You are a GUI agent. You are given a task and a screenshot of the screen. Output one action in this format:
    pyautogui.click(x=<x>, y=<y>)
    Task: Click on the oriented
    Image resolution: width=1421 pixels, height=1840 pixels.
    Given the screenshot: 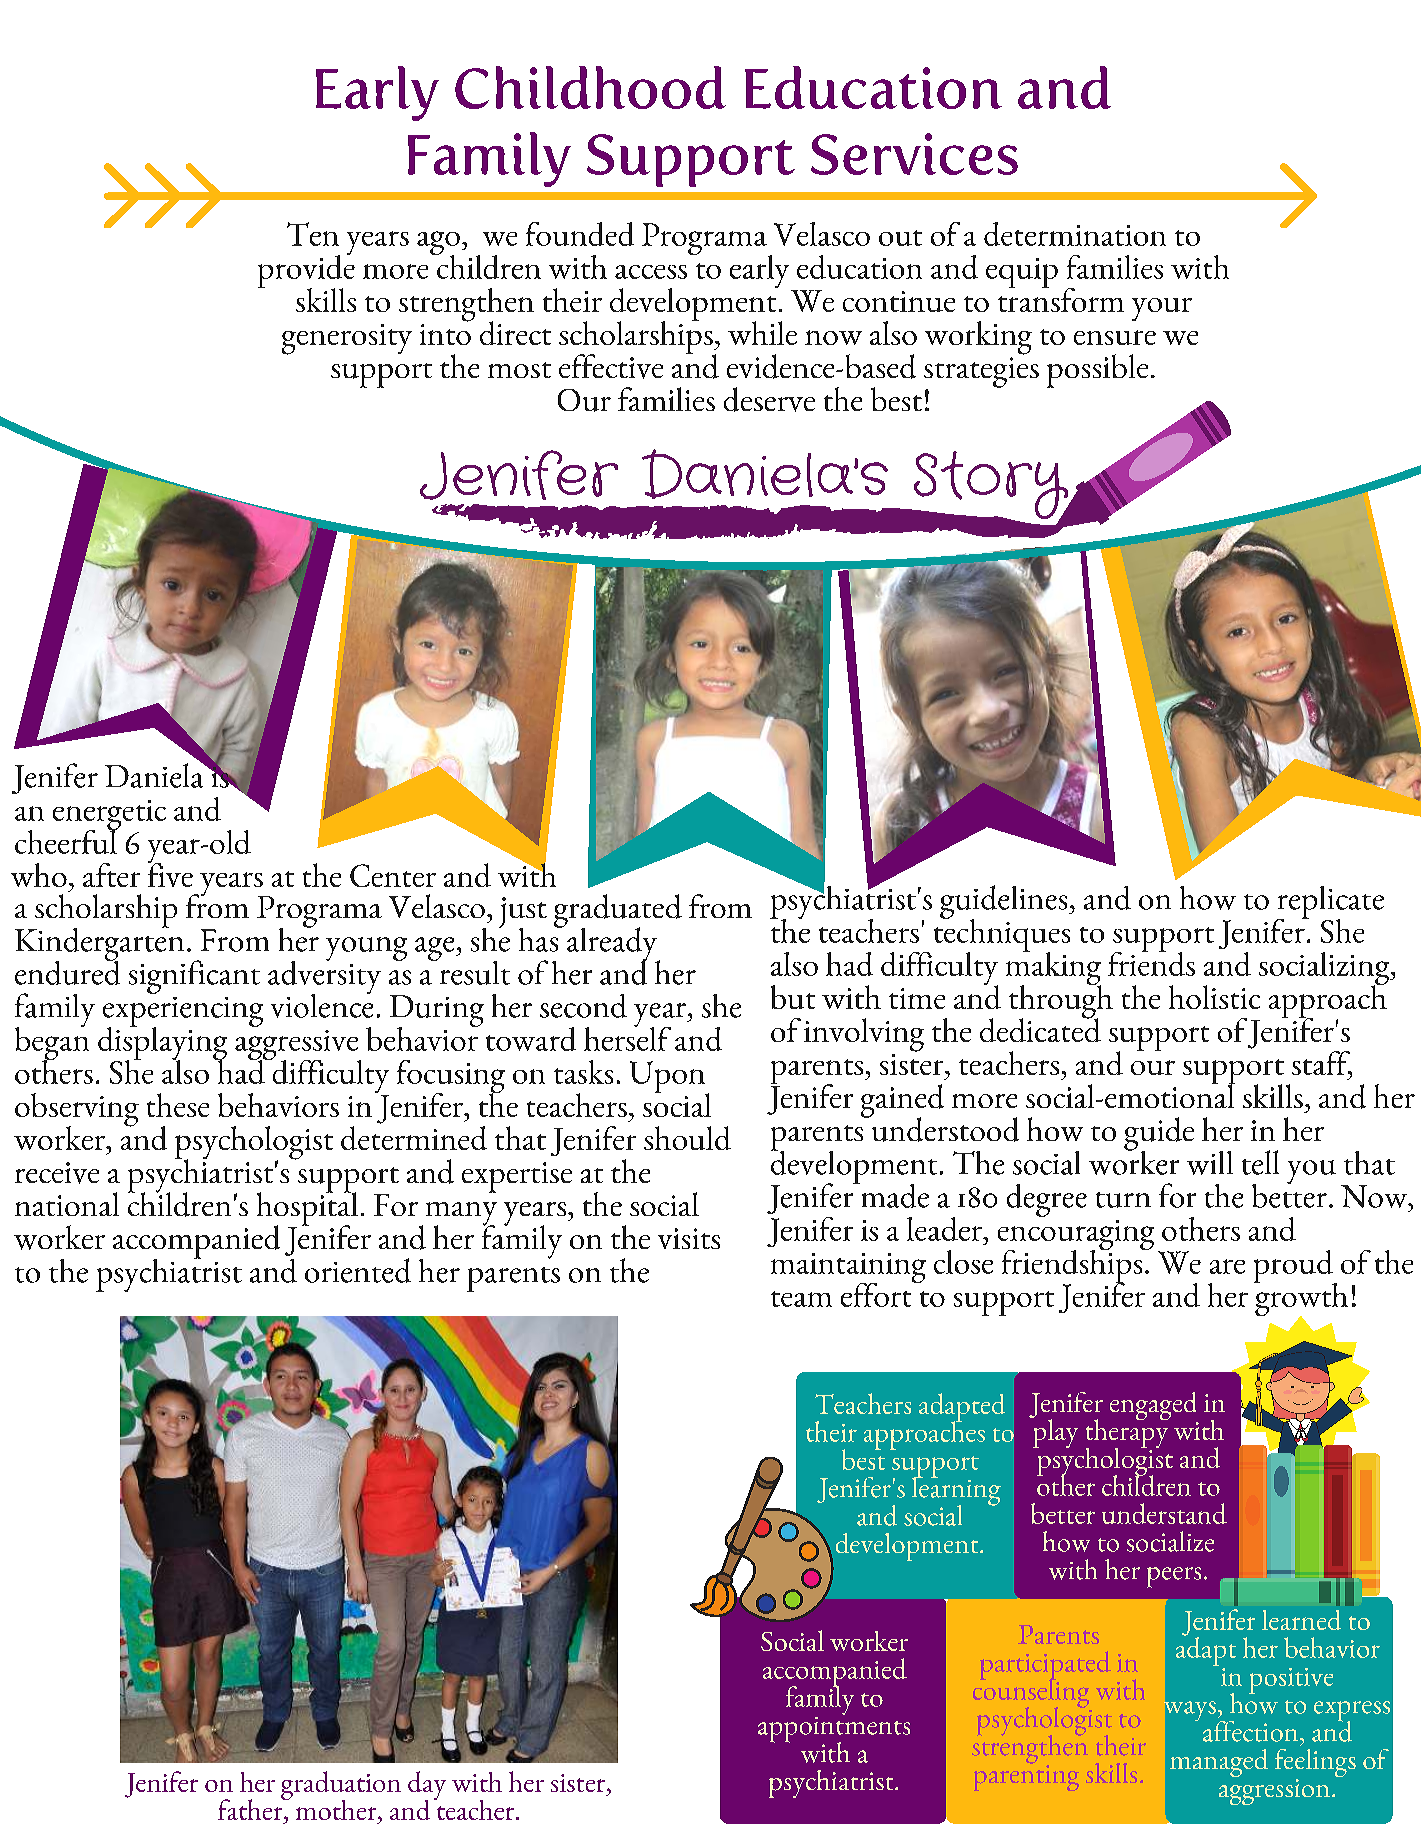 What is the action you would take?
    pyautogui.click(x=358, y=1270)
